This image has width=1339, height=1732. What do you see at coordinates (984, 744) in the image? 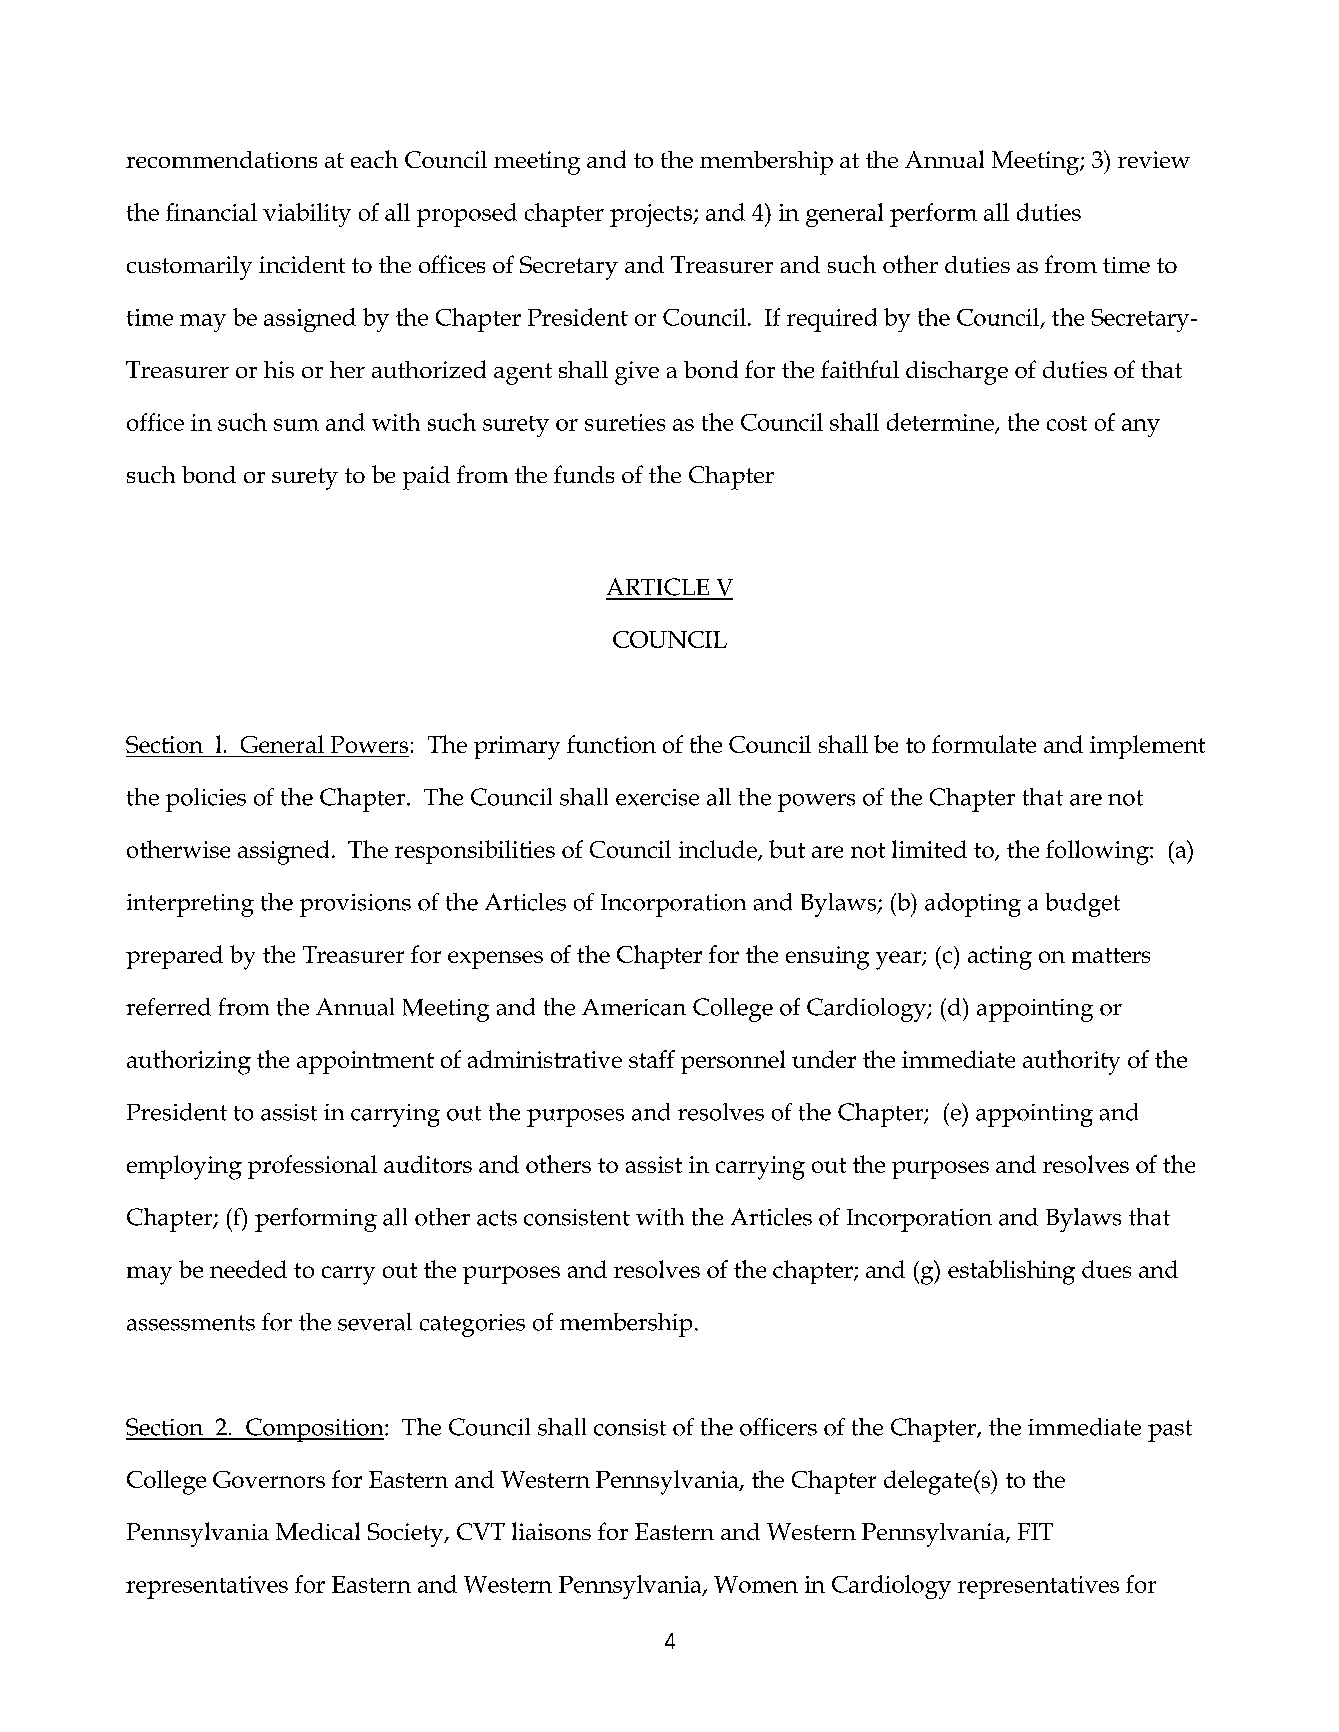
I see `formulate` at bounding box center [984, 744].
